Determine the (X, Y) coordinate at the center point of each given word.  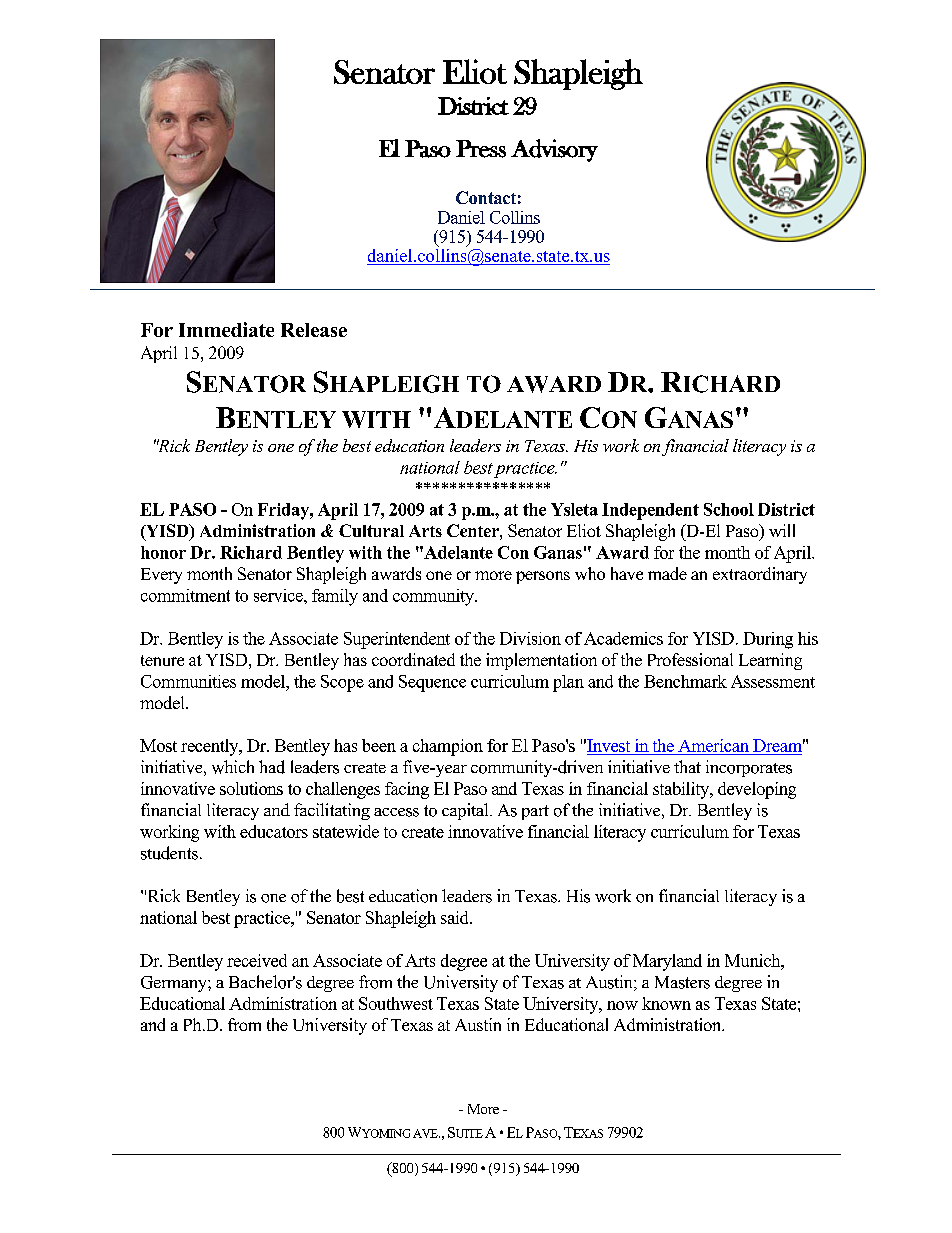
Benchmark (685, 681)
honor (163, 552)
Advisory (554, 150)
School (729, 509)
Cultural (371, 530)
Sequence (432, 683)
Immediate (226, 329)
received (257, 960)
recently (211, 747)
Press (481, 149)
